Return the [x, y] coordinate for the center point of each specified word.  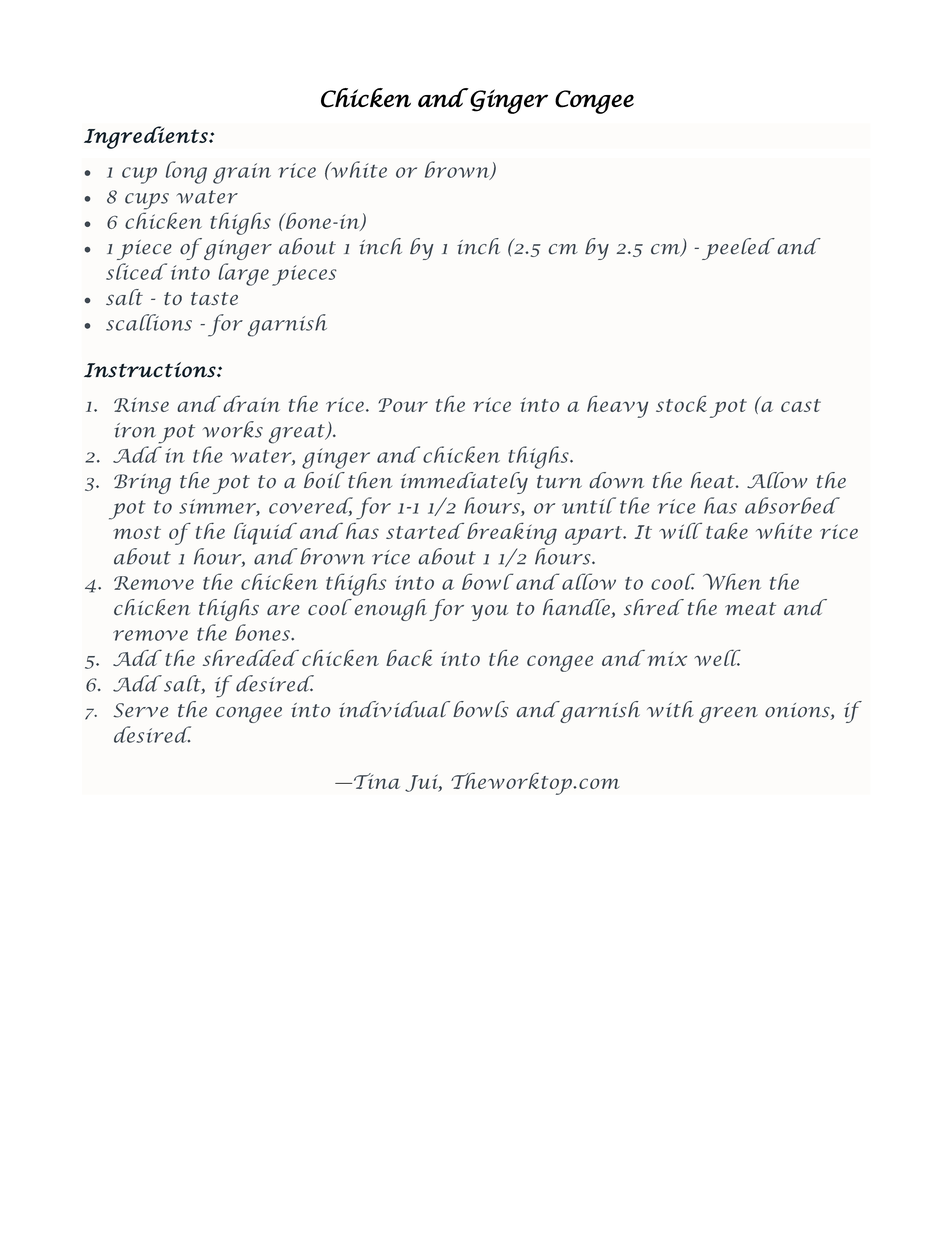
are [283, 610]
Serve [140, 710]
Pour [403, 405]
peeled [738, 249]
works [233, 429]
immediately [464, 483]
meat [750, 609]
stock [681, 403]
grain [242, 173]
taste [214, 299]
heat [714, 480]
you [489, 613]
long [186, 172]
